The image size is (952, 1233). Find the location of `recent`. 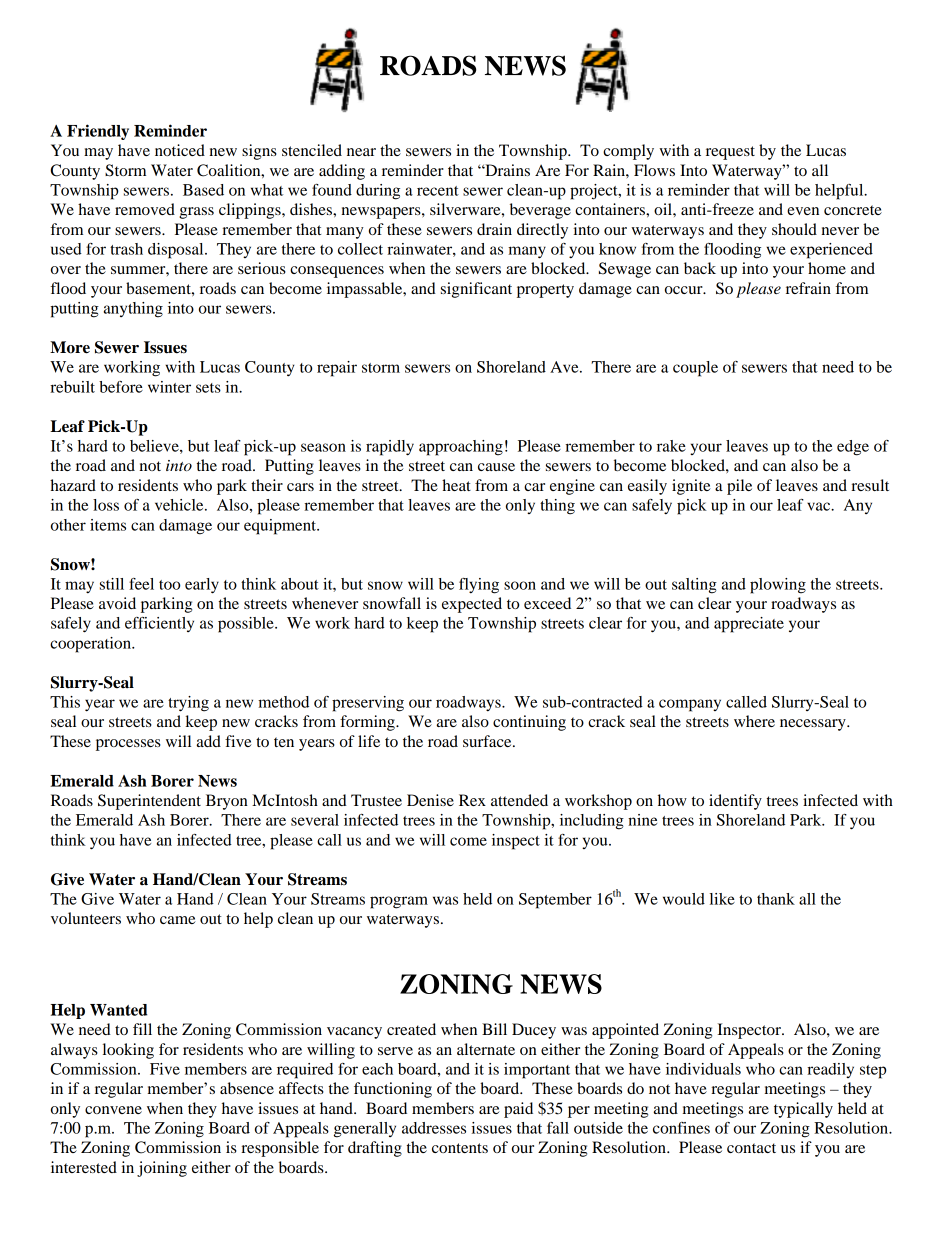

recent is located at coordinates (438, 191).
